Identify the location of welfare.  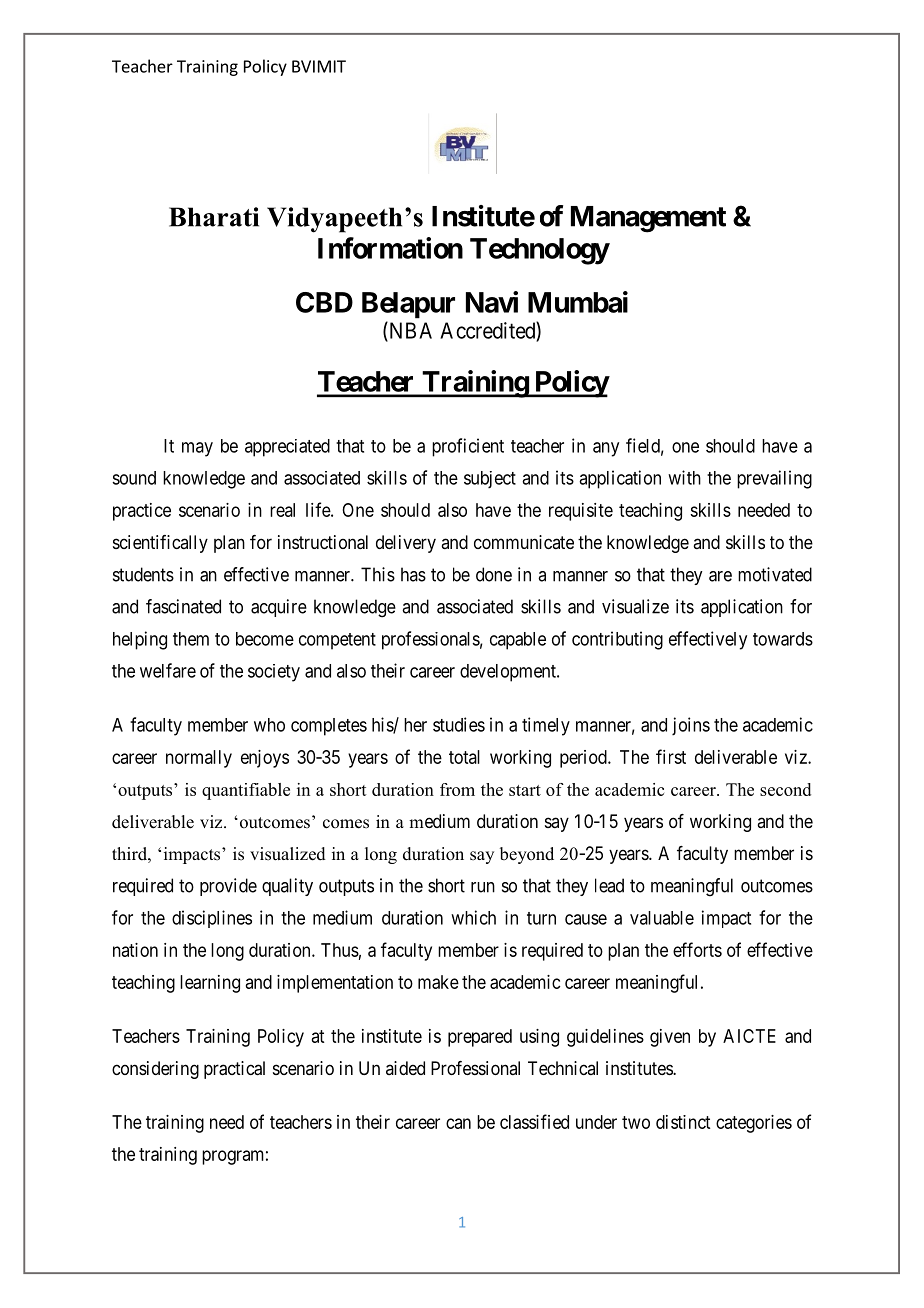
(168, 670).
